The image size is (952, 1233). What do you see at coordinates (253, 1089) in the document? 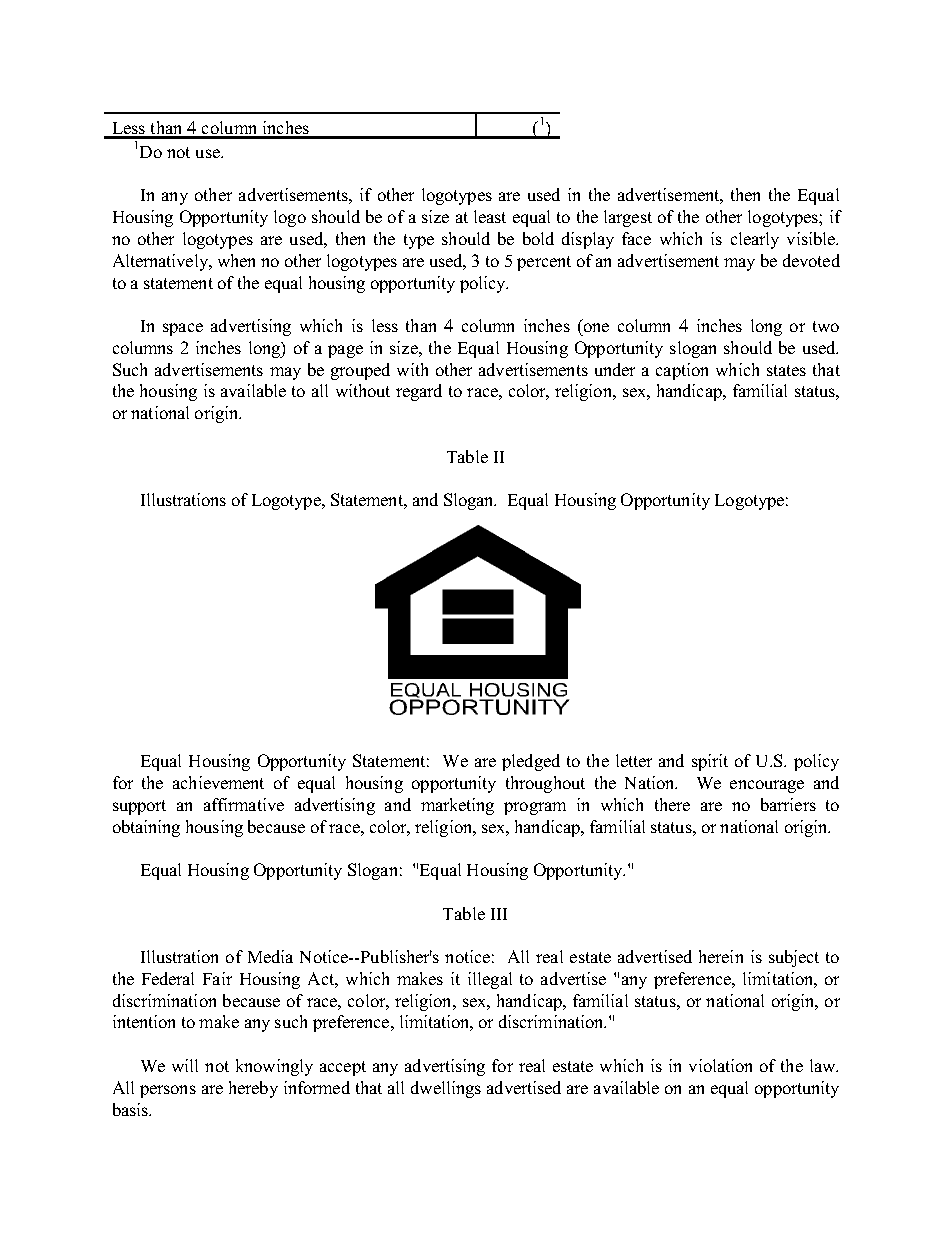
I see `hereby` at bounding box center [253, 1089].
